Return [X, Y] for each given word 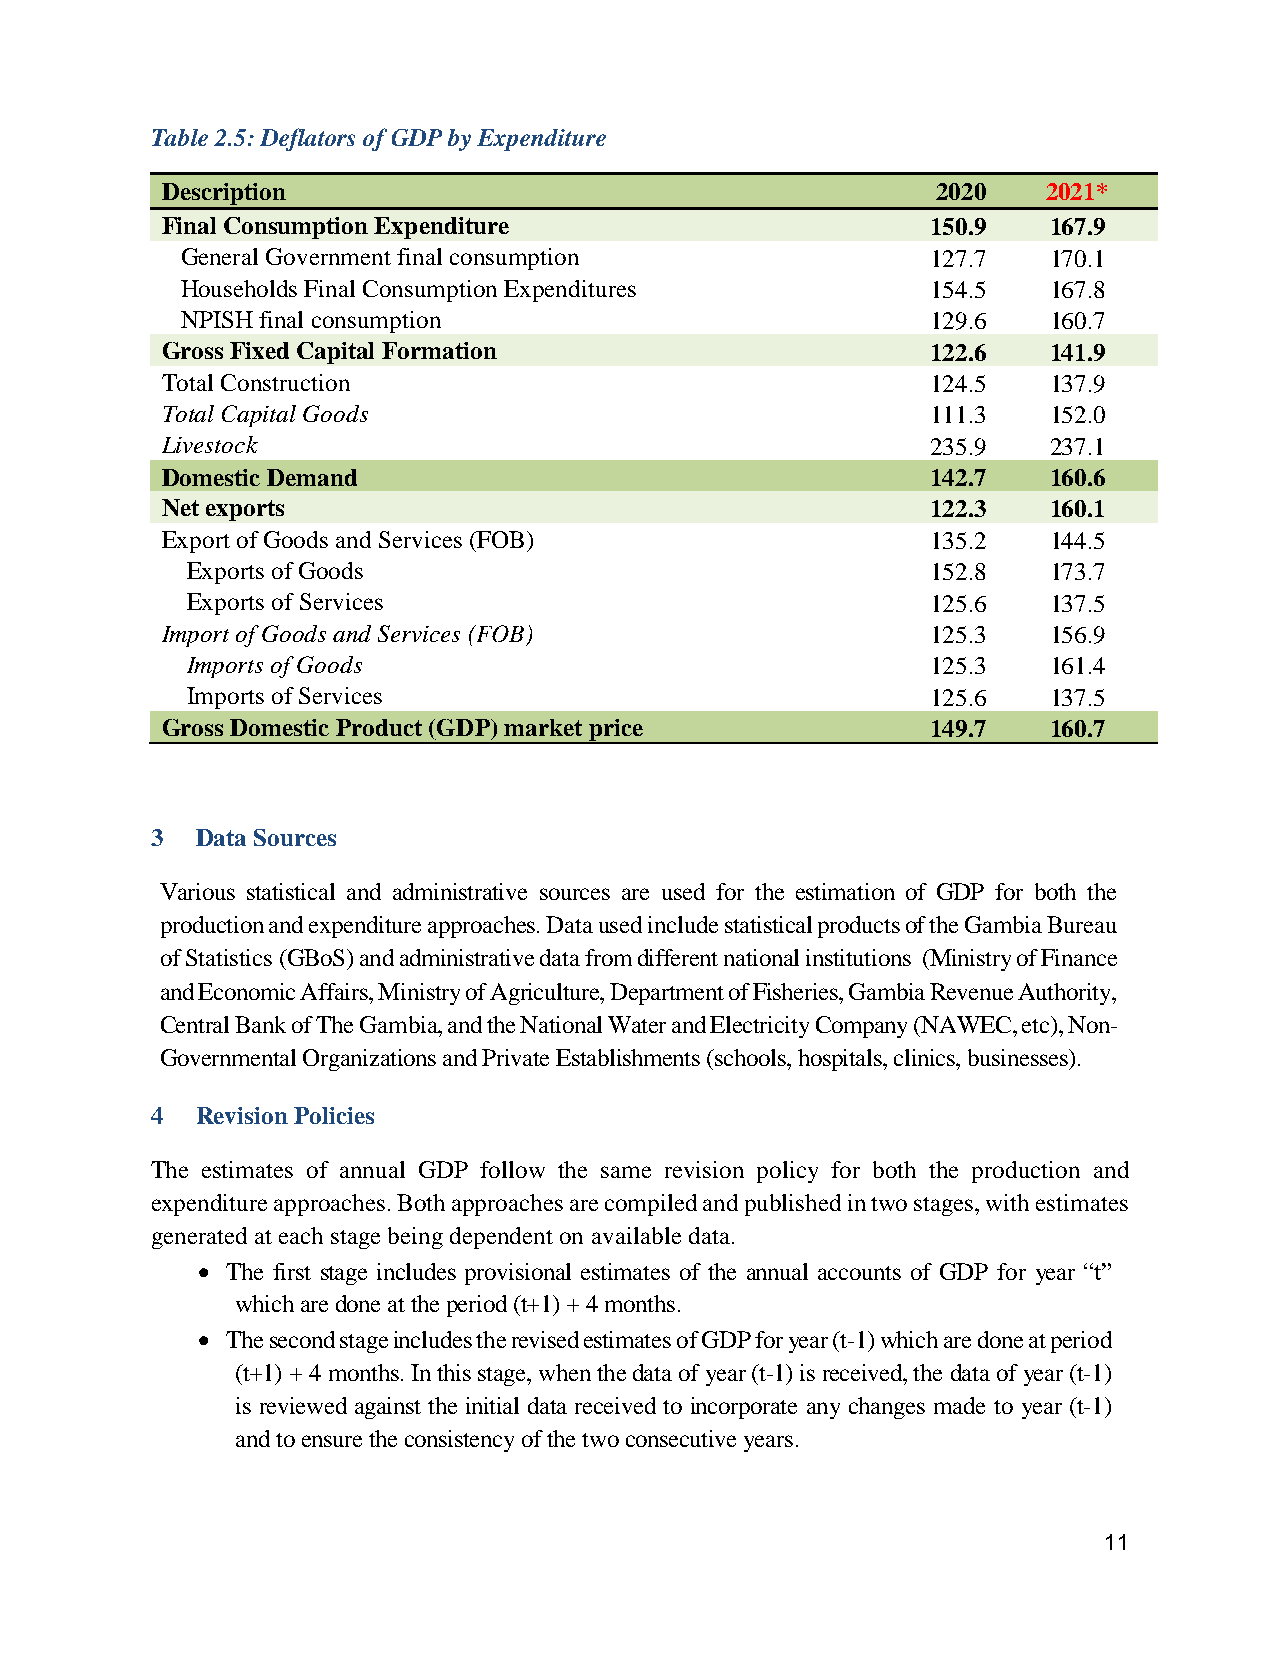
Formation [439, 350]
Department [667, 994]
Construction [285, 382]
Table [180, 137]
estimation [845, 891]
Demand [312, 477]
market [543, 727]
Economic [246, 991]
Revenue [971, 991]
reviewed [303, 1405]
